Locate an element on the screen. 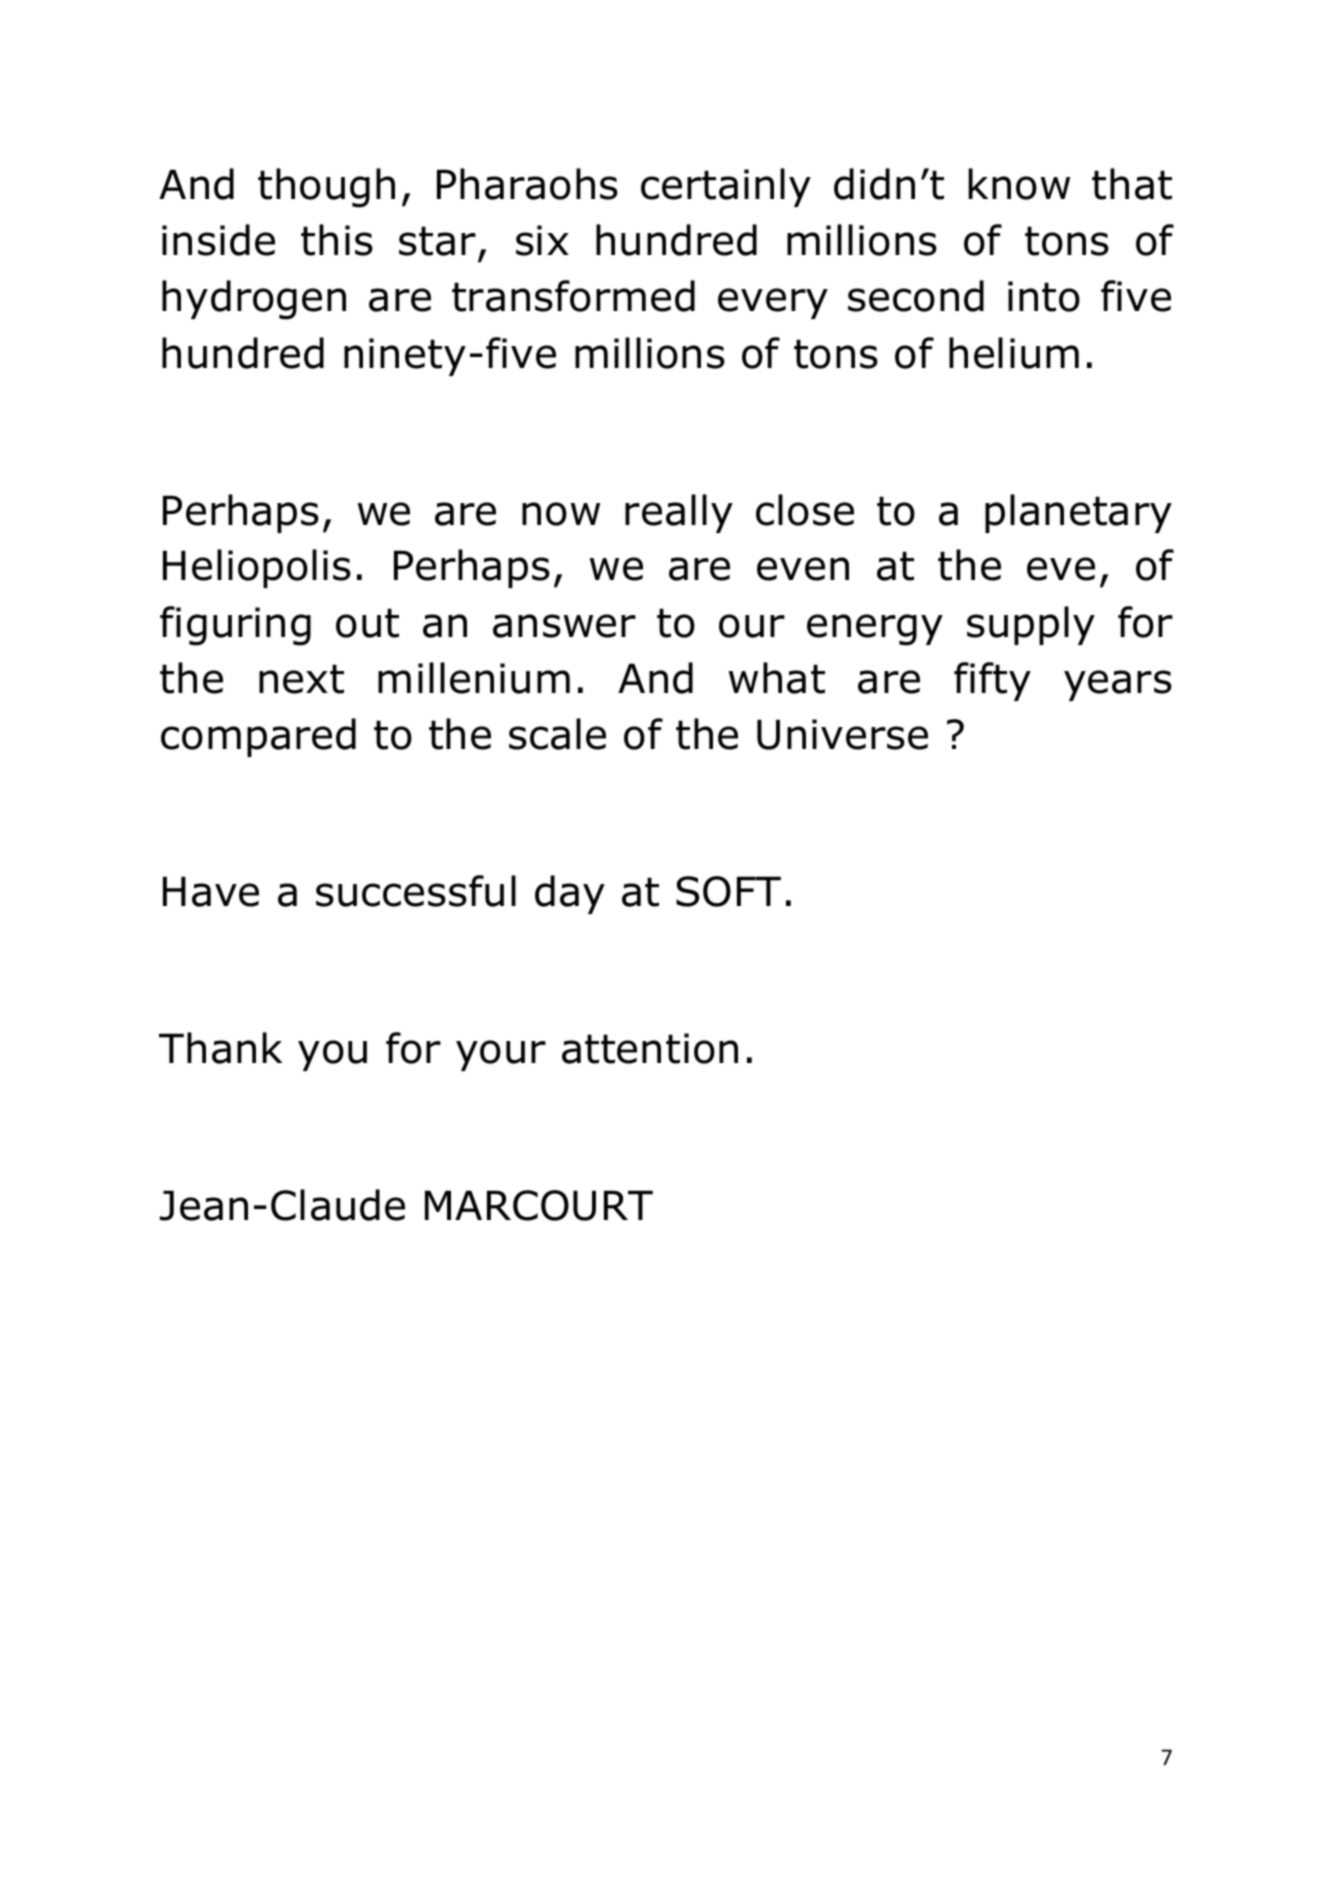 This screenshot has height=1880, width=1329. SOFT is located at coordinates (728, 891).
